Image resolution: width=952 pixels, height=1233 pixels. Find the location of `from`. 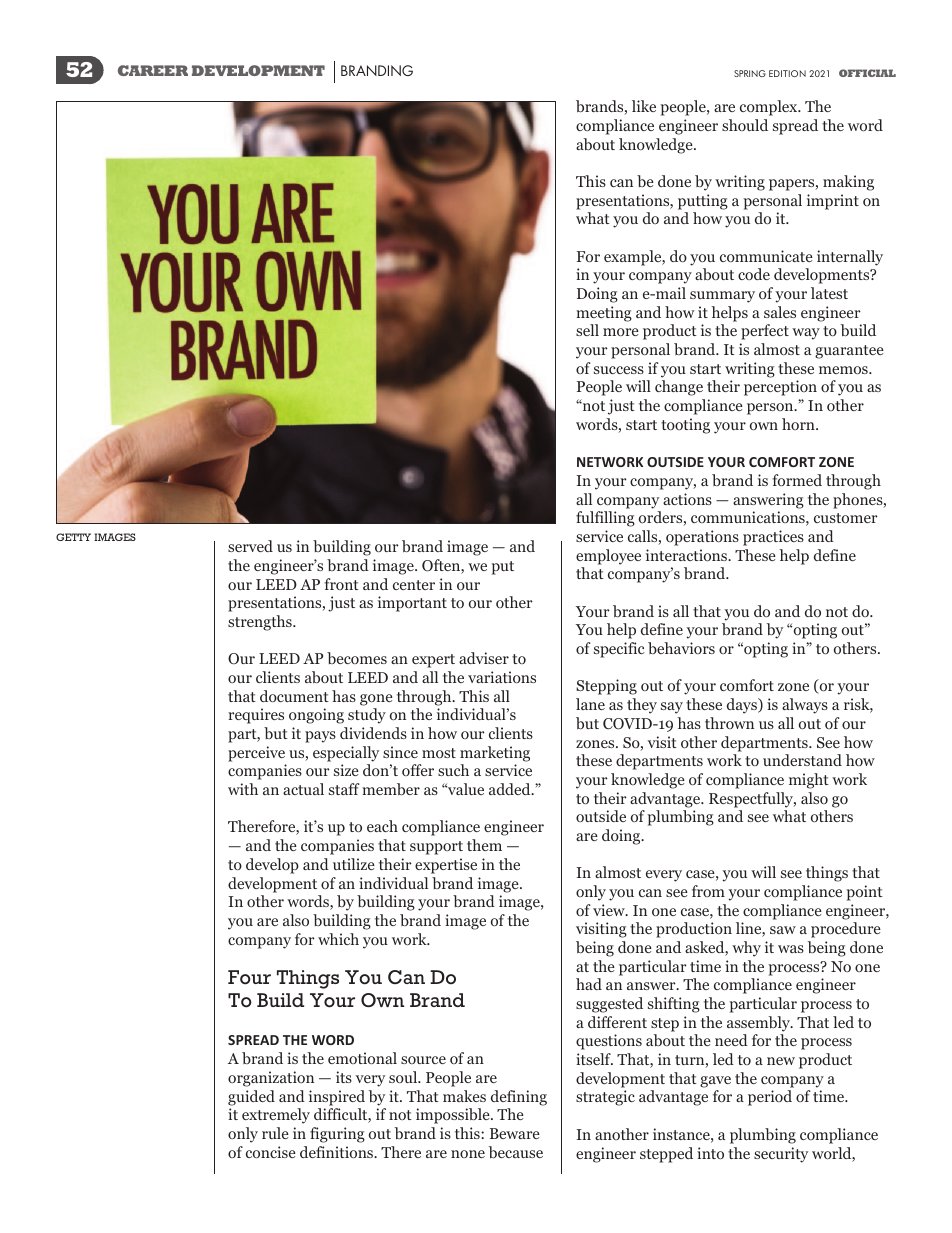

from is located at coordinates (708, 891).
